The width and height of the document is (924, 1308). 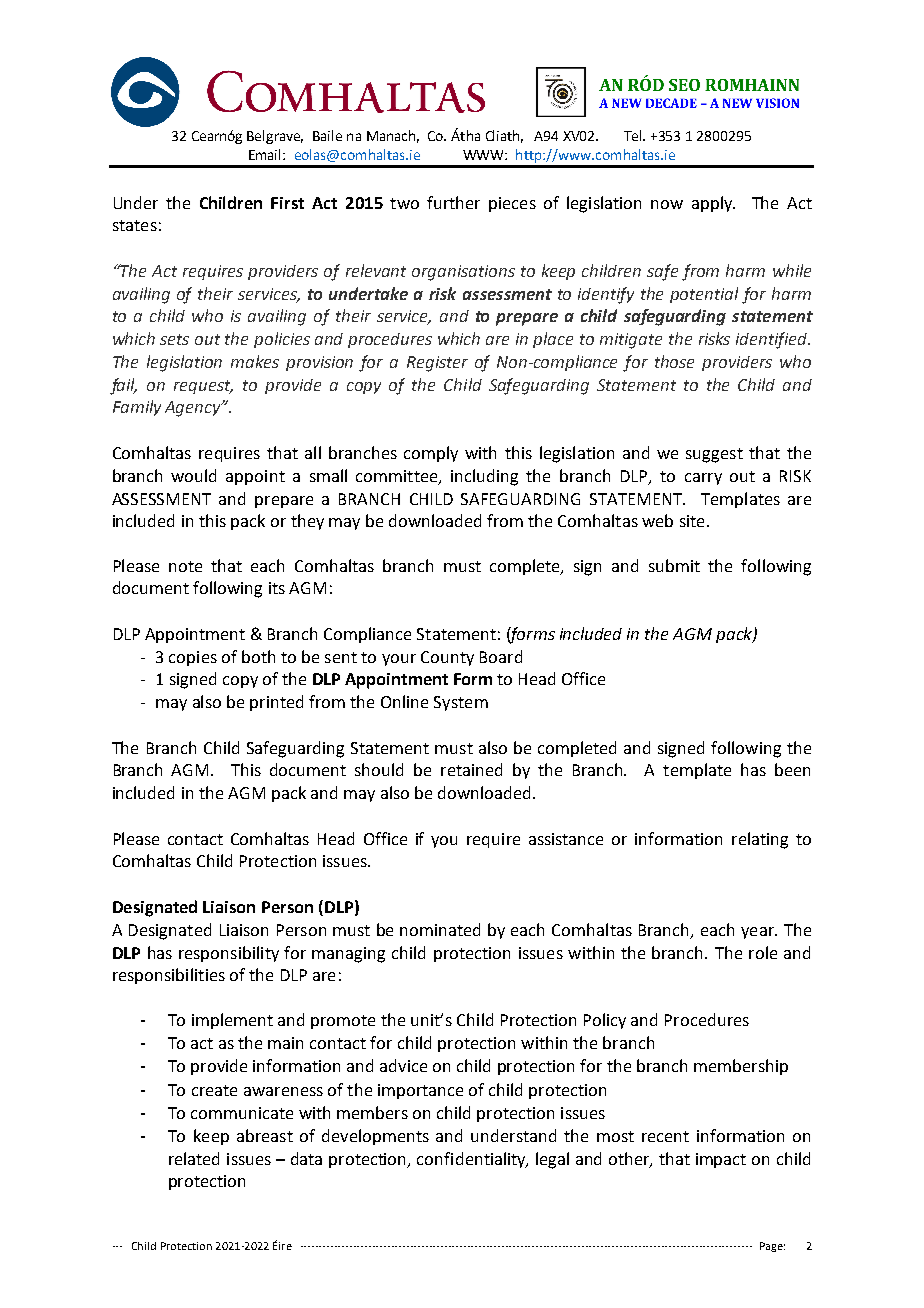 I want to click on apply, so click(x=713, y=204).
